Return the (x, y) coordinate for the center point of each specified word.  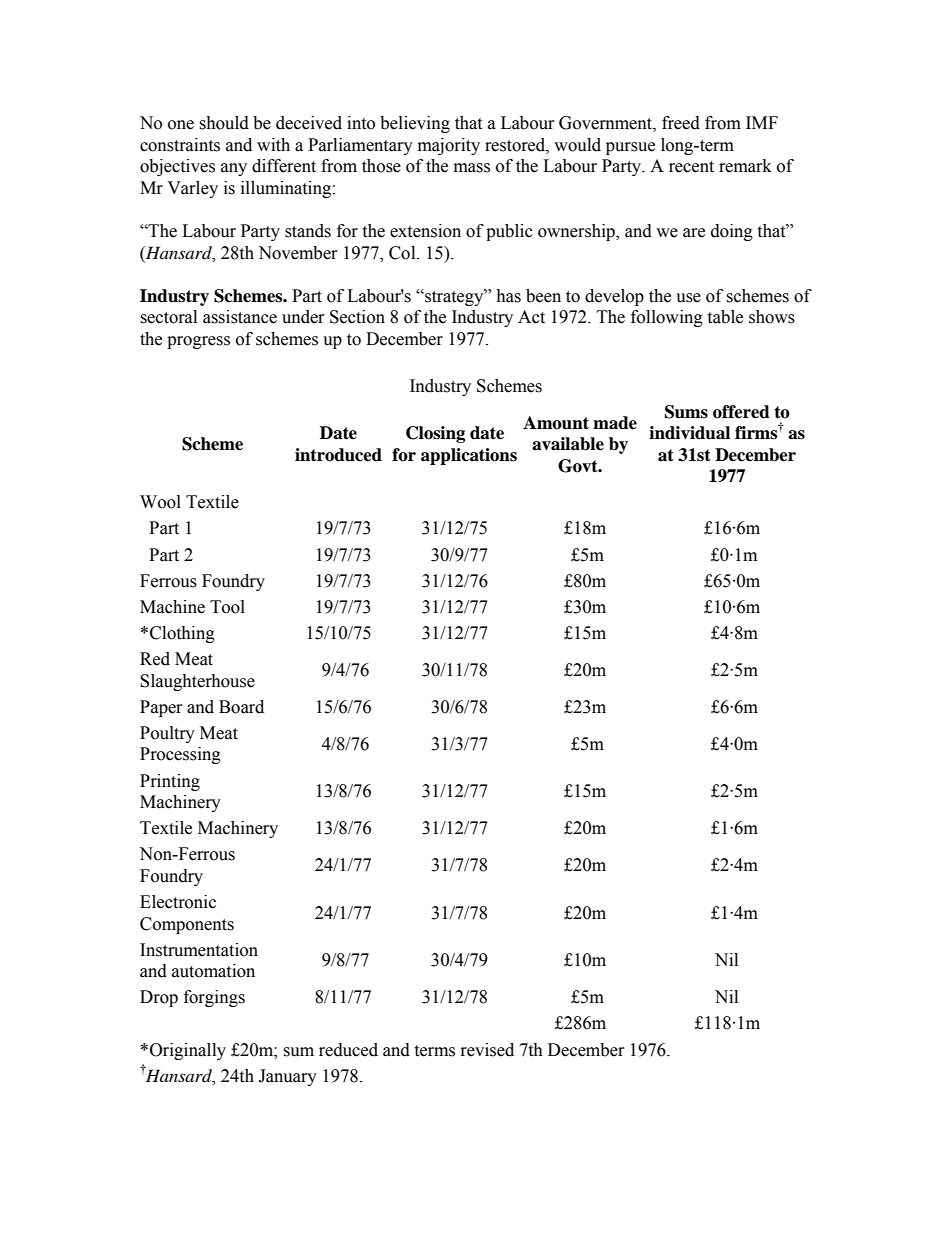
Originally (188, 1051)
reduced (348, 1050)
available (568, 444)
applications (469, 456)
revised (487, 1050)
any (234, 169)
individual (689, 433)
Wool (160, 502)
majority (449, 146)
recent (691, 167)
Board (241, 707)
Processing (180, 755)
